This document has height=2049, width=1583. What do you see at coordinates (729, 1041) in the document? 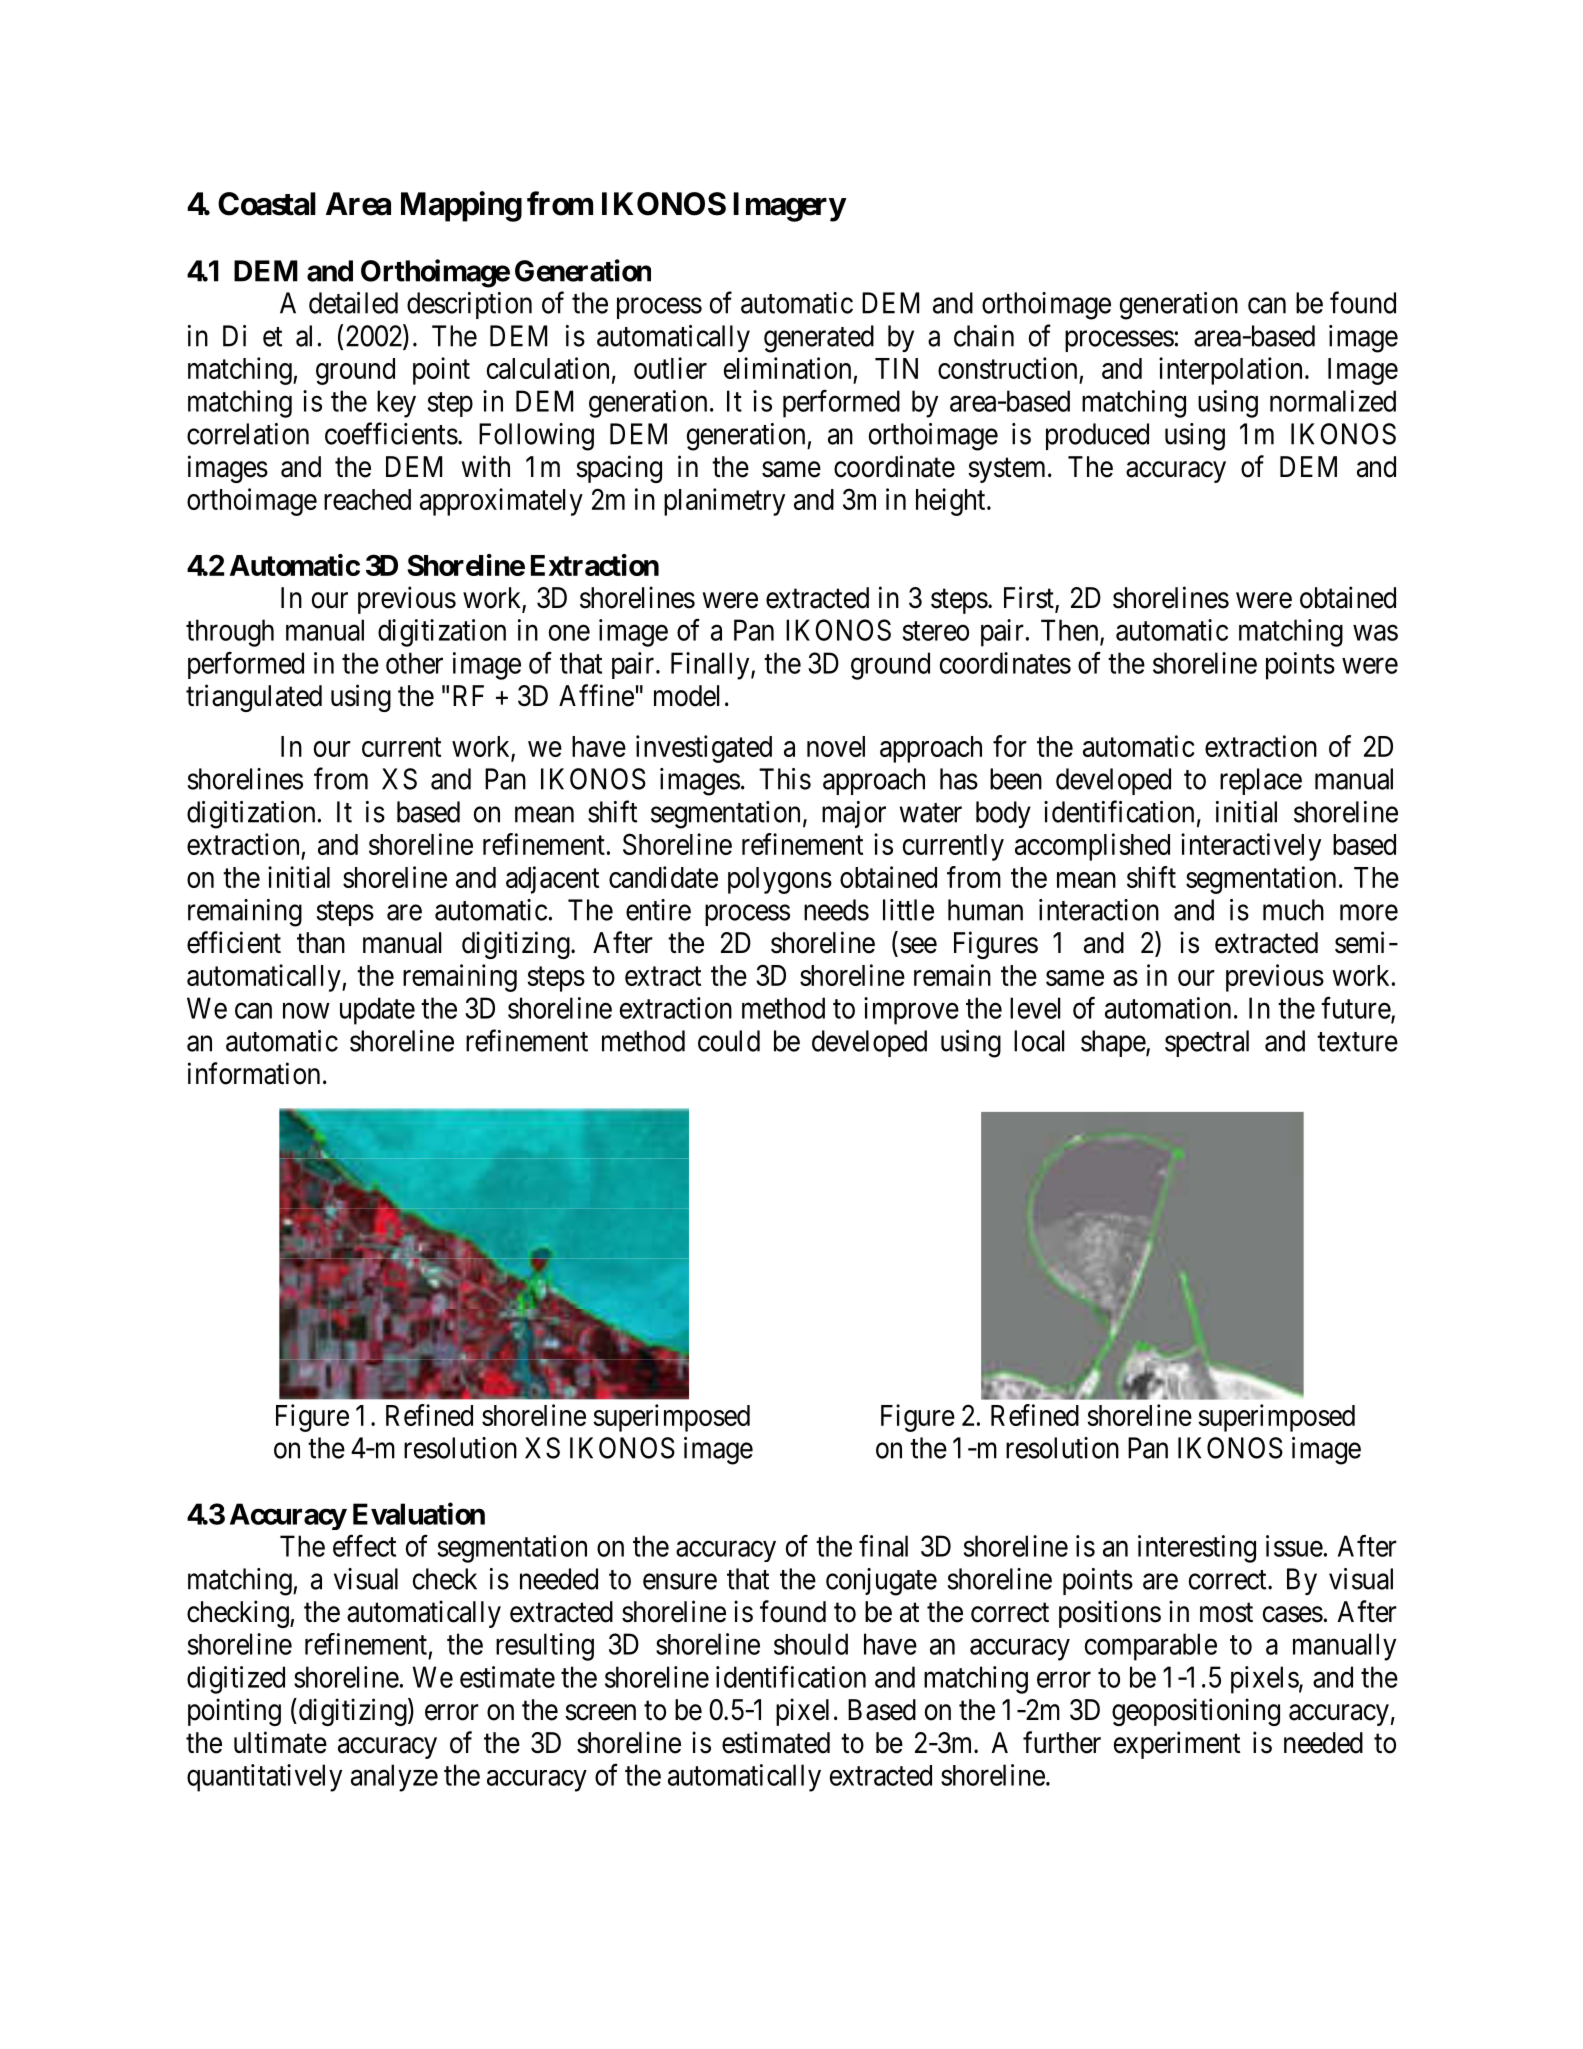
I see `could` at bounding box center [729, 1041].
